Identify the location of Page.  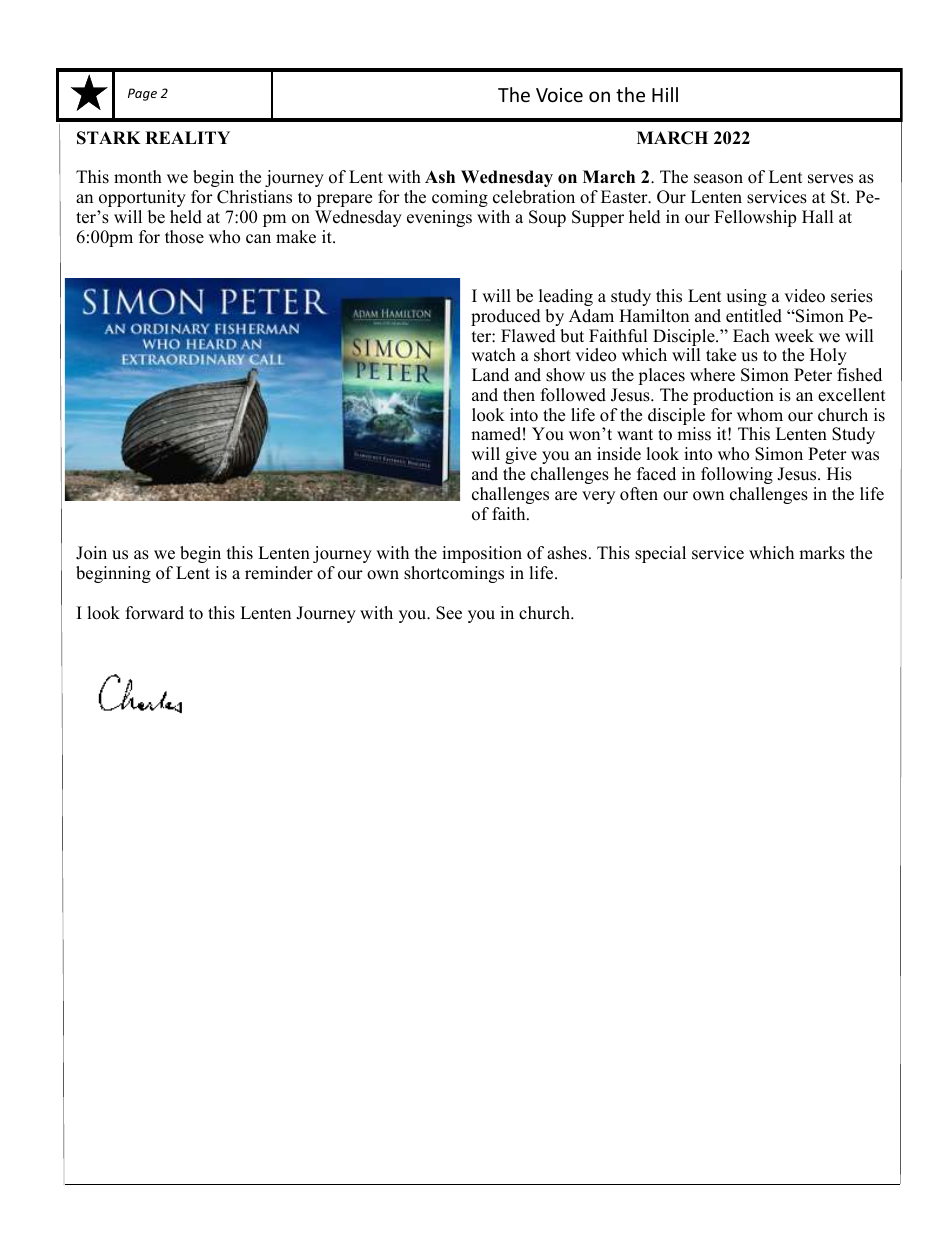
(142, 94).
